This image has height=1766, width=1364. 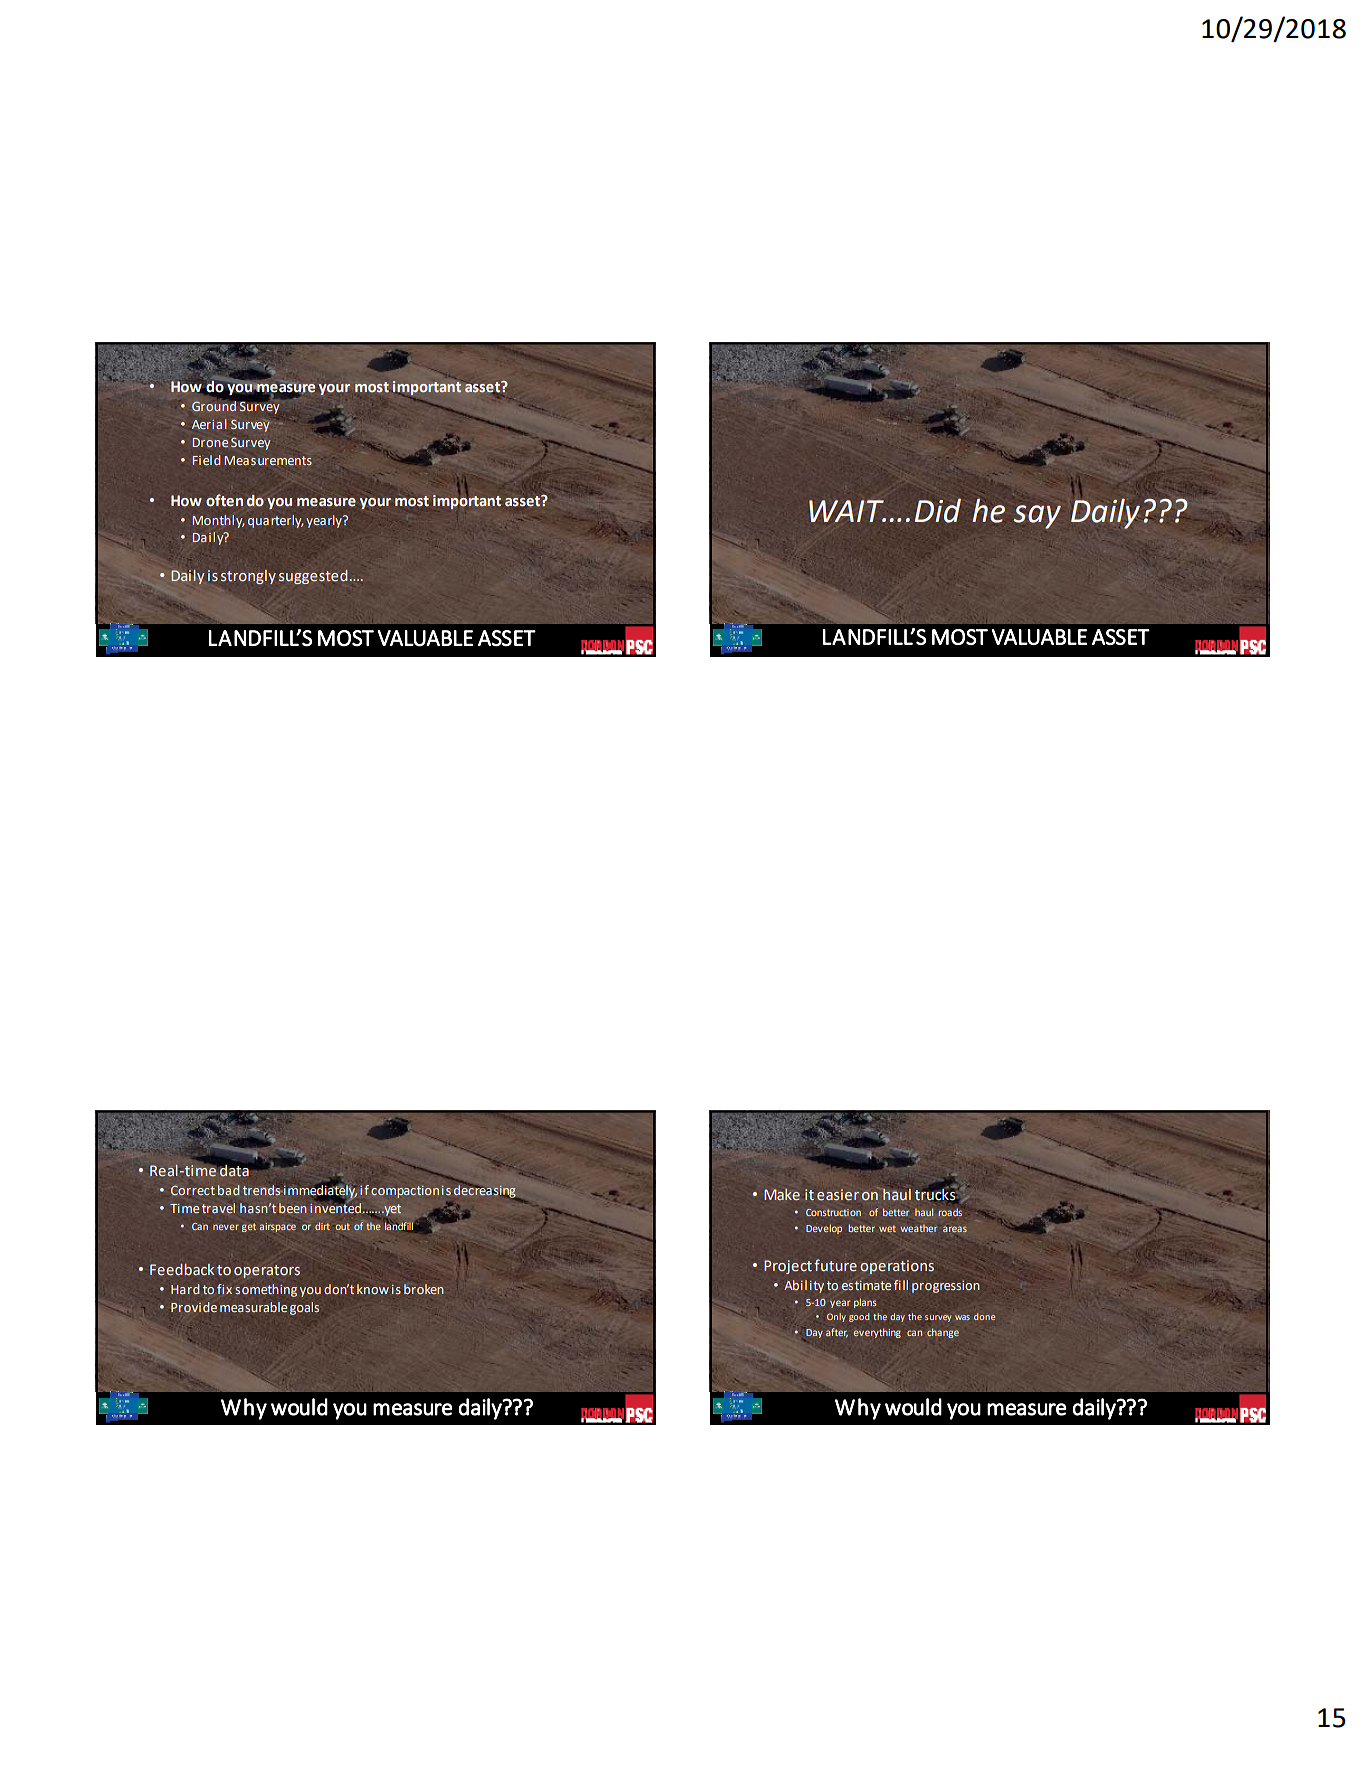 What do you see at coordinates (1037, 517) in the image?
I see `say` at bounding box center [1037, 517].
